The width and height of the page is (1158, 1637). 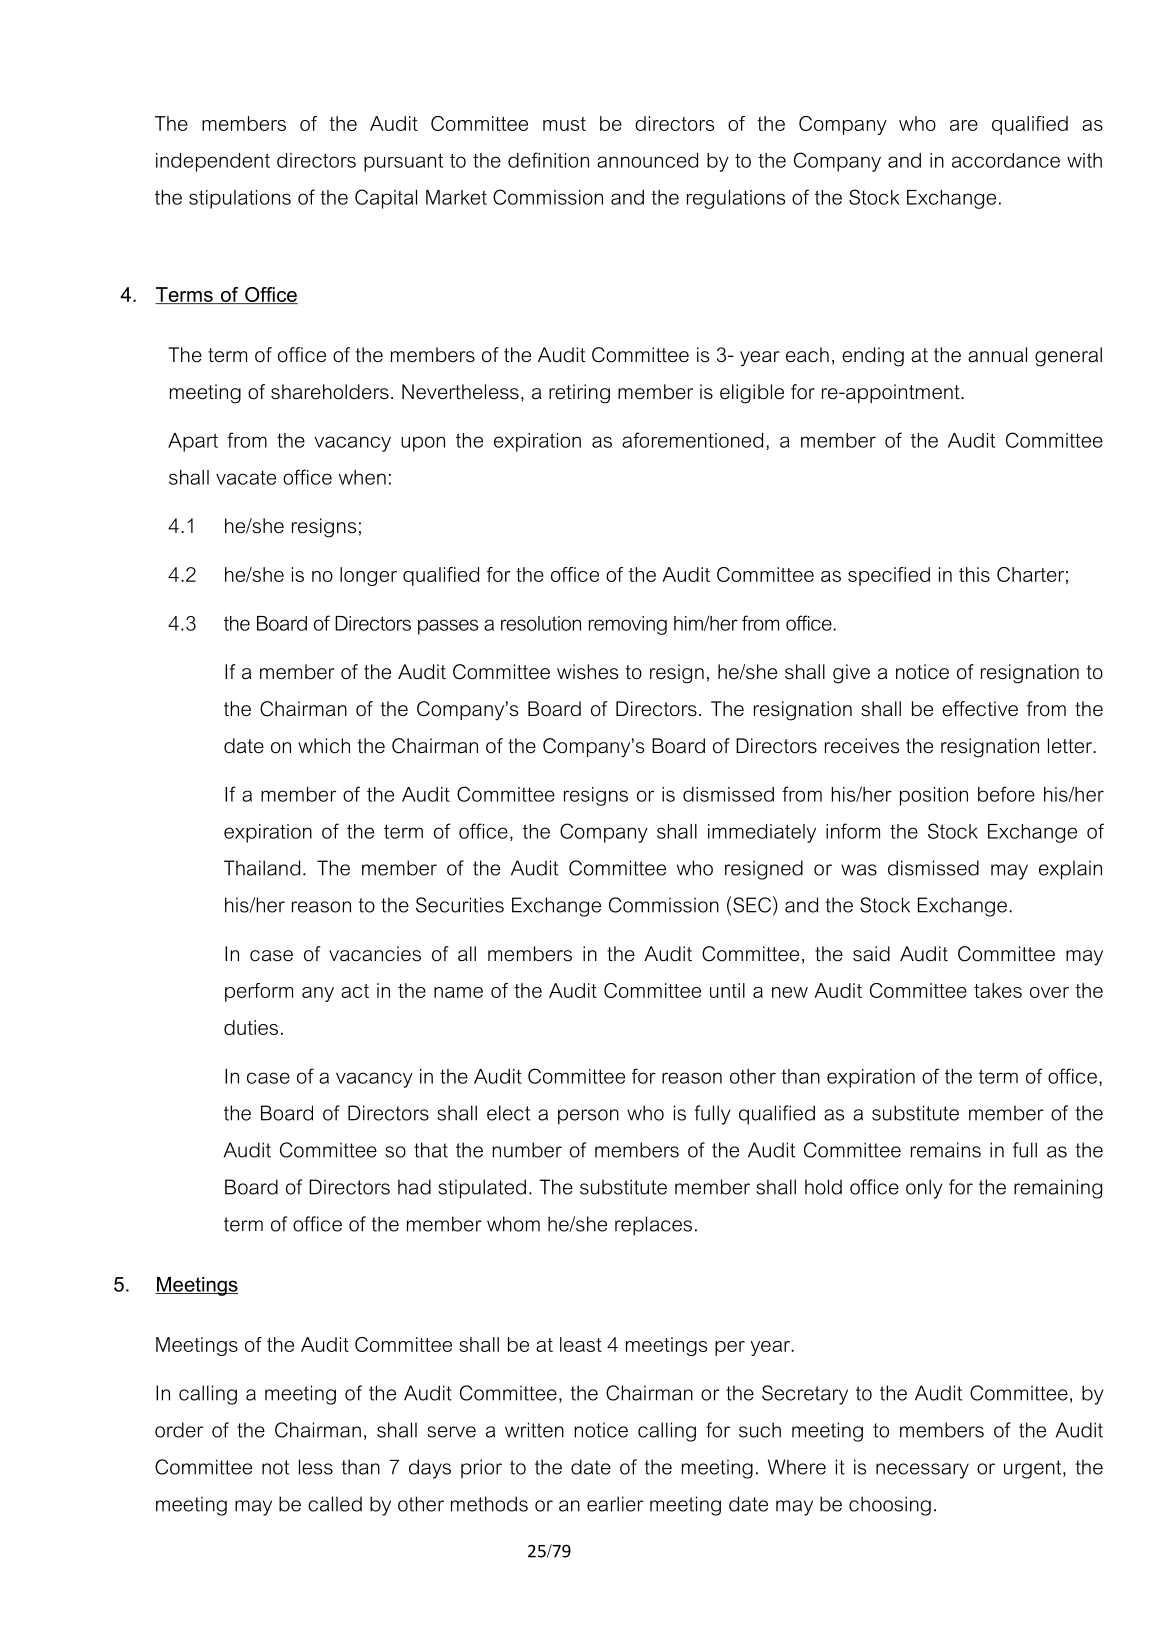 I want to click on removing, so click(x=628, y=625).
